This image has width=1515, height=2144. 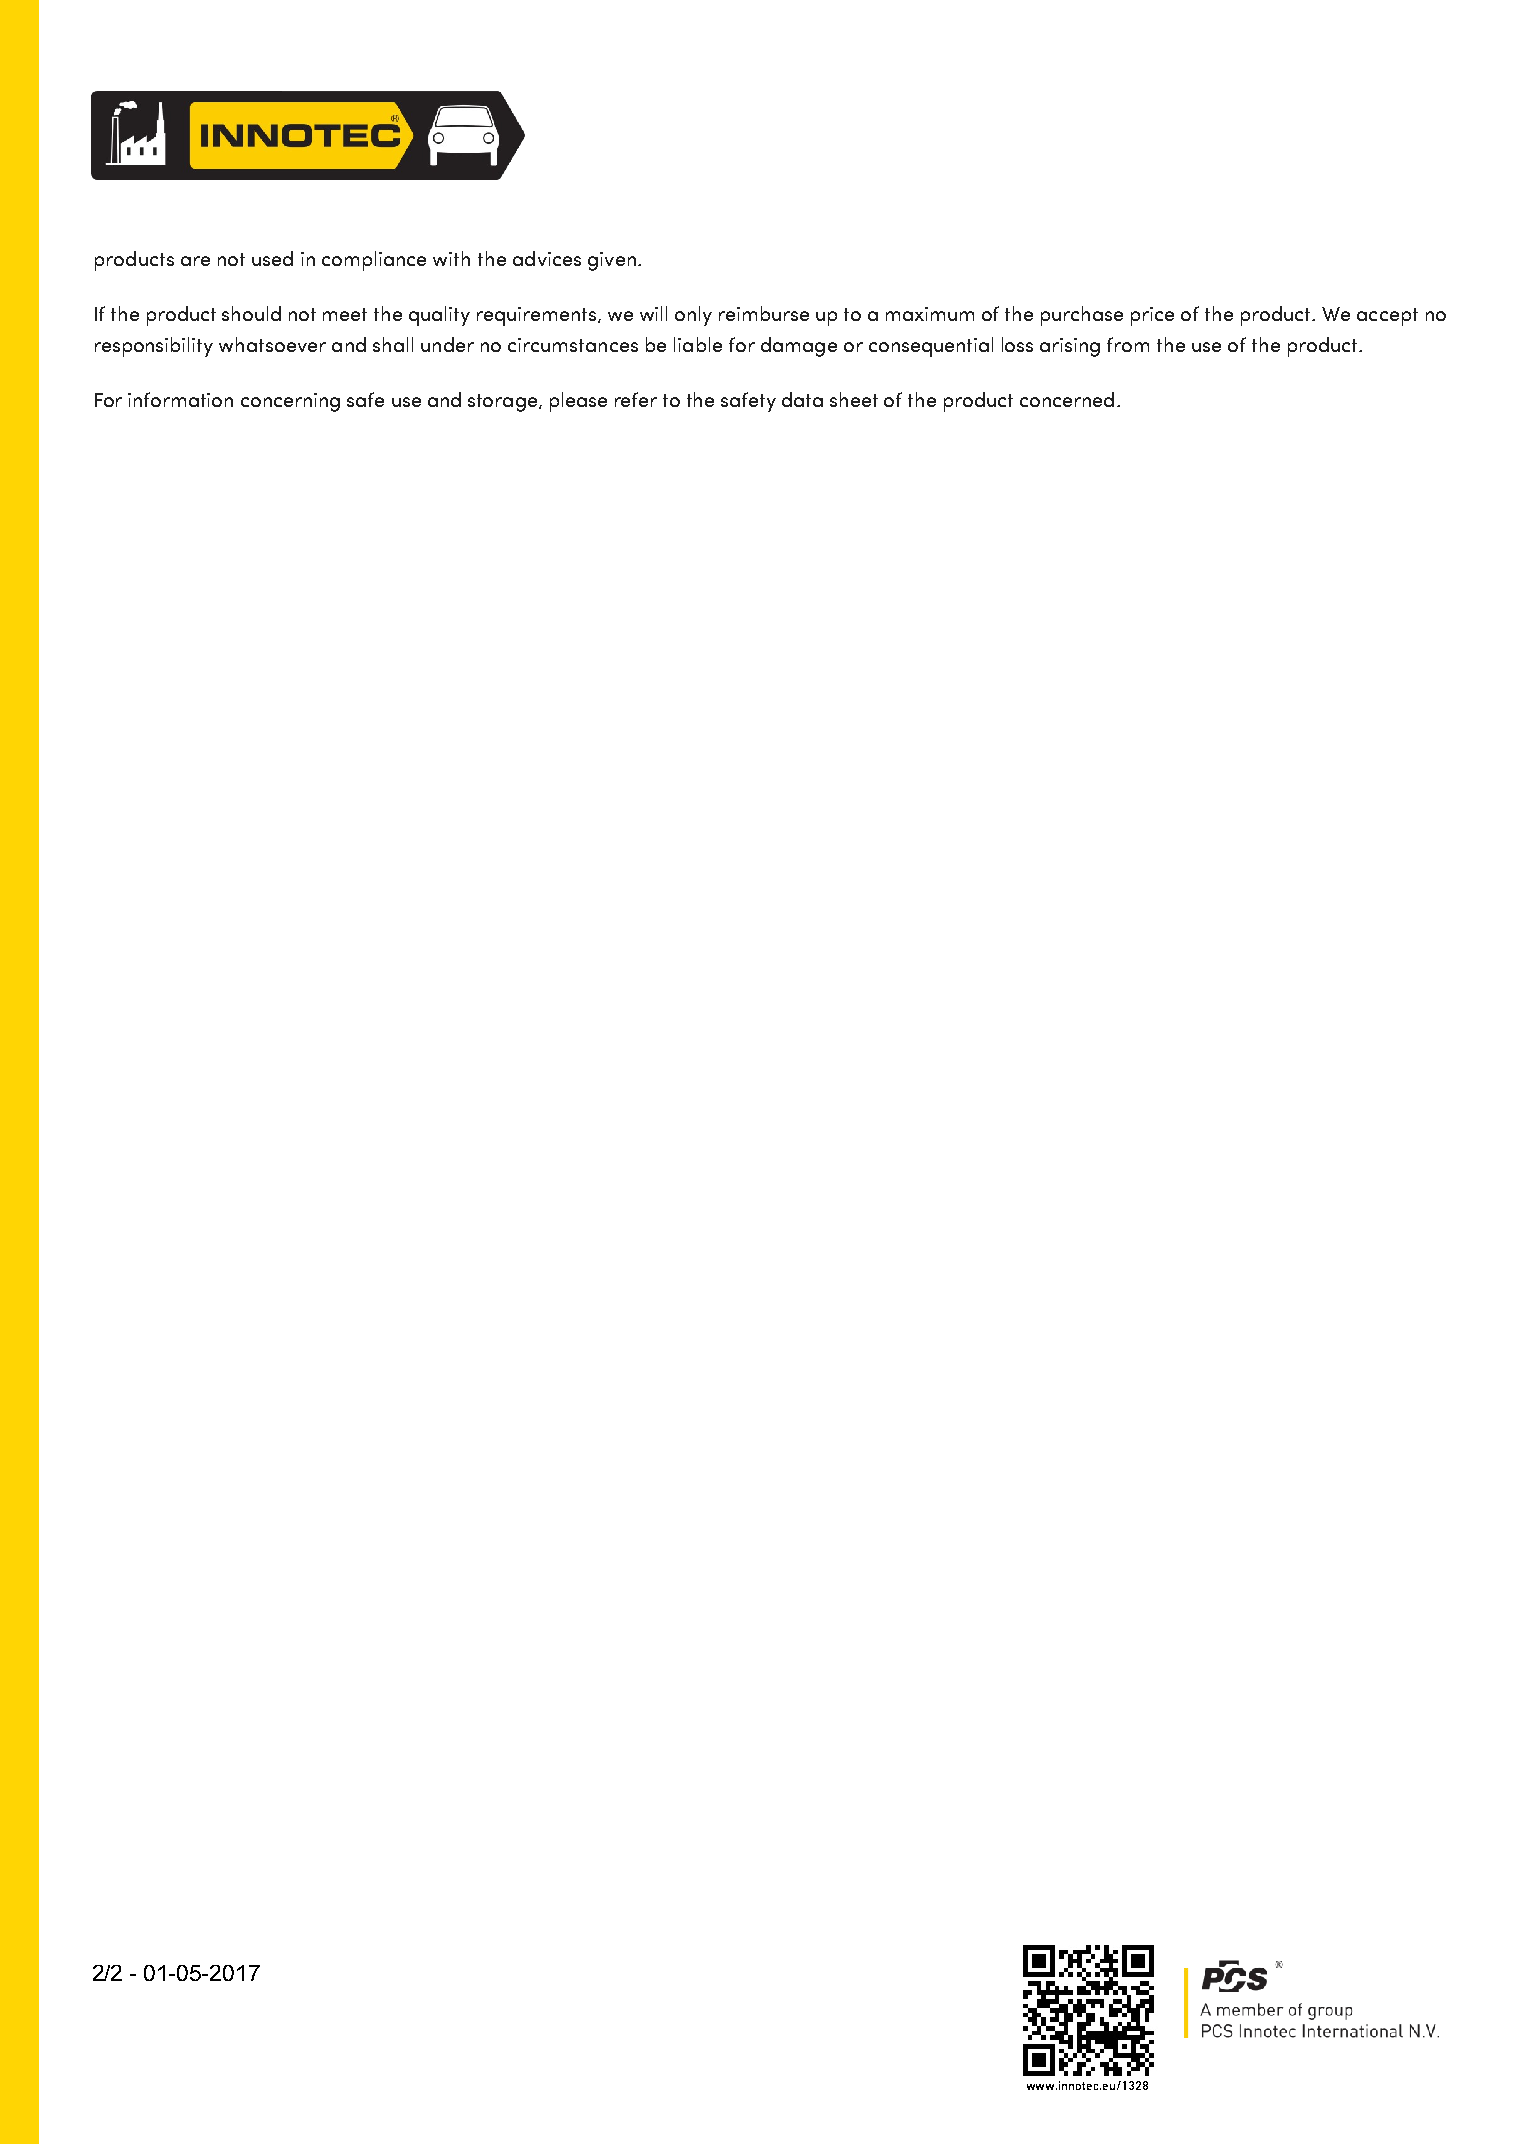 I want to click on advices, so click(x=547, y=258).
